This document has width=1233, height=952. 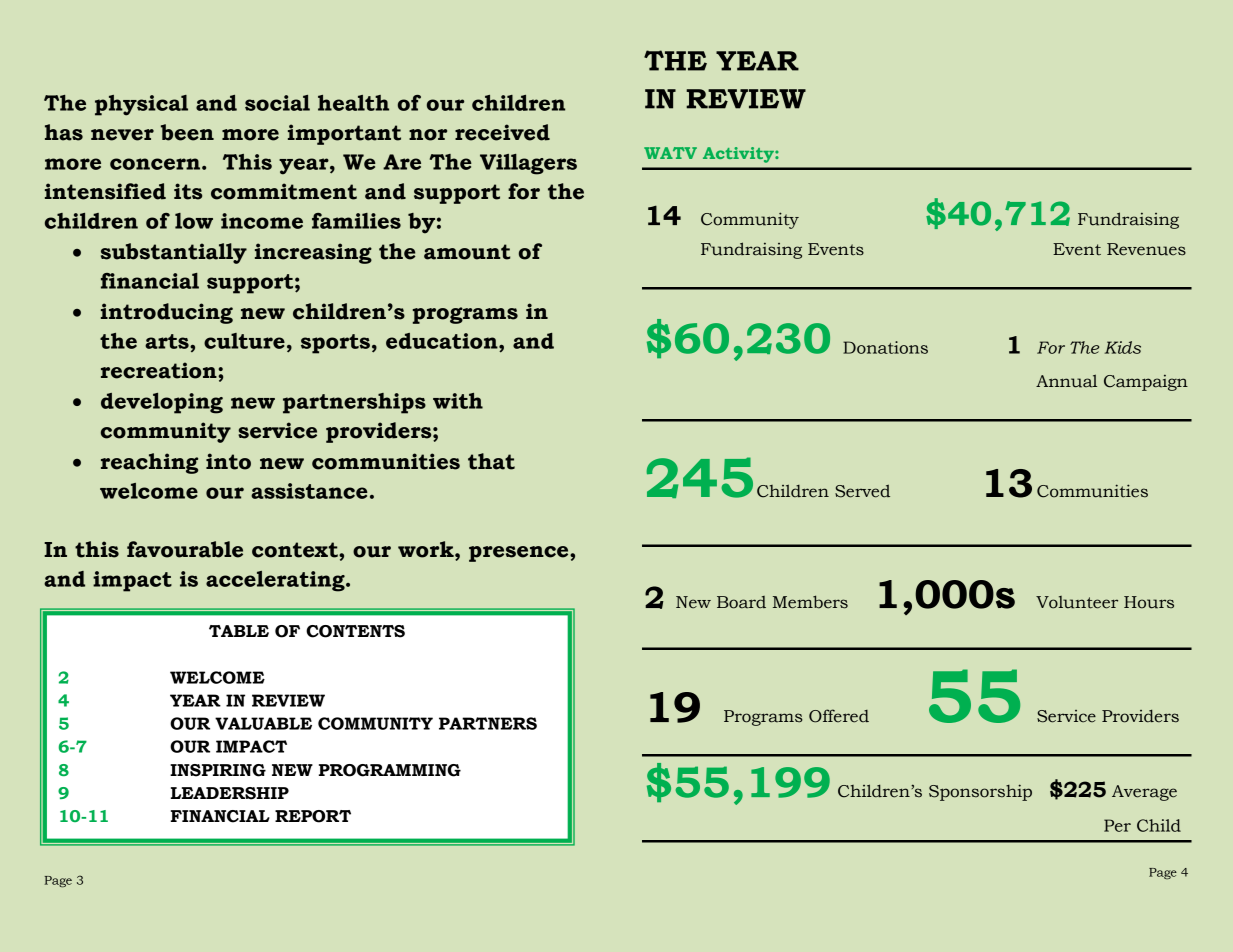 I want to click on received, so click(x=502, y=132).
